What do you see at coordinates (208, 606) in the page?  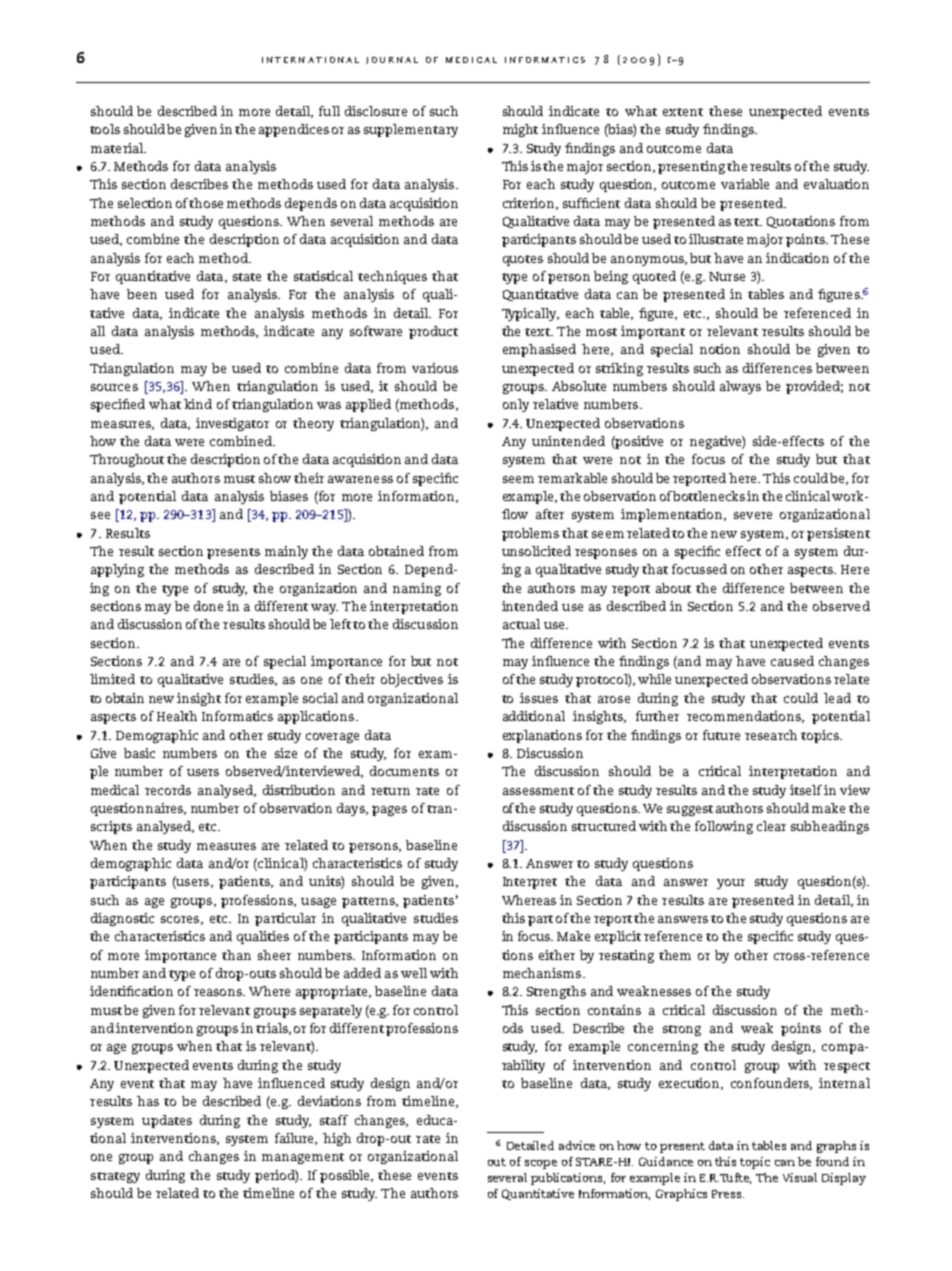 I see `done` at bounding box center [208, 606].
